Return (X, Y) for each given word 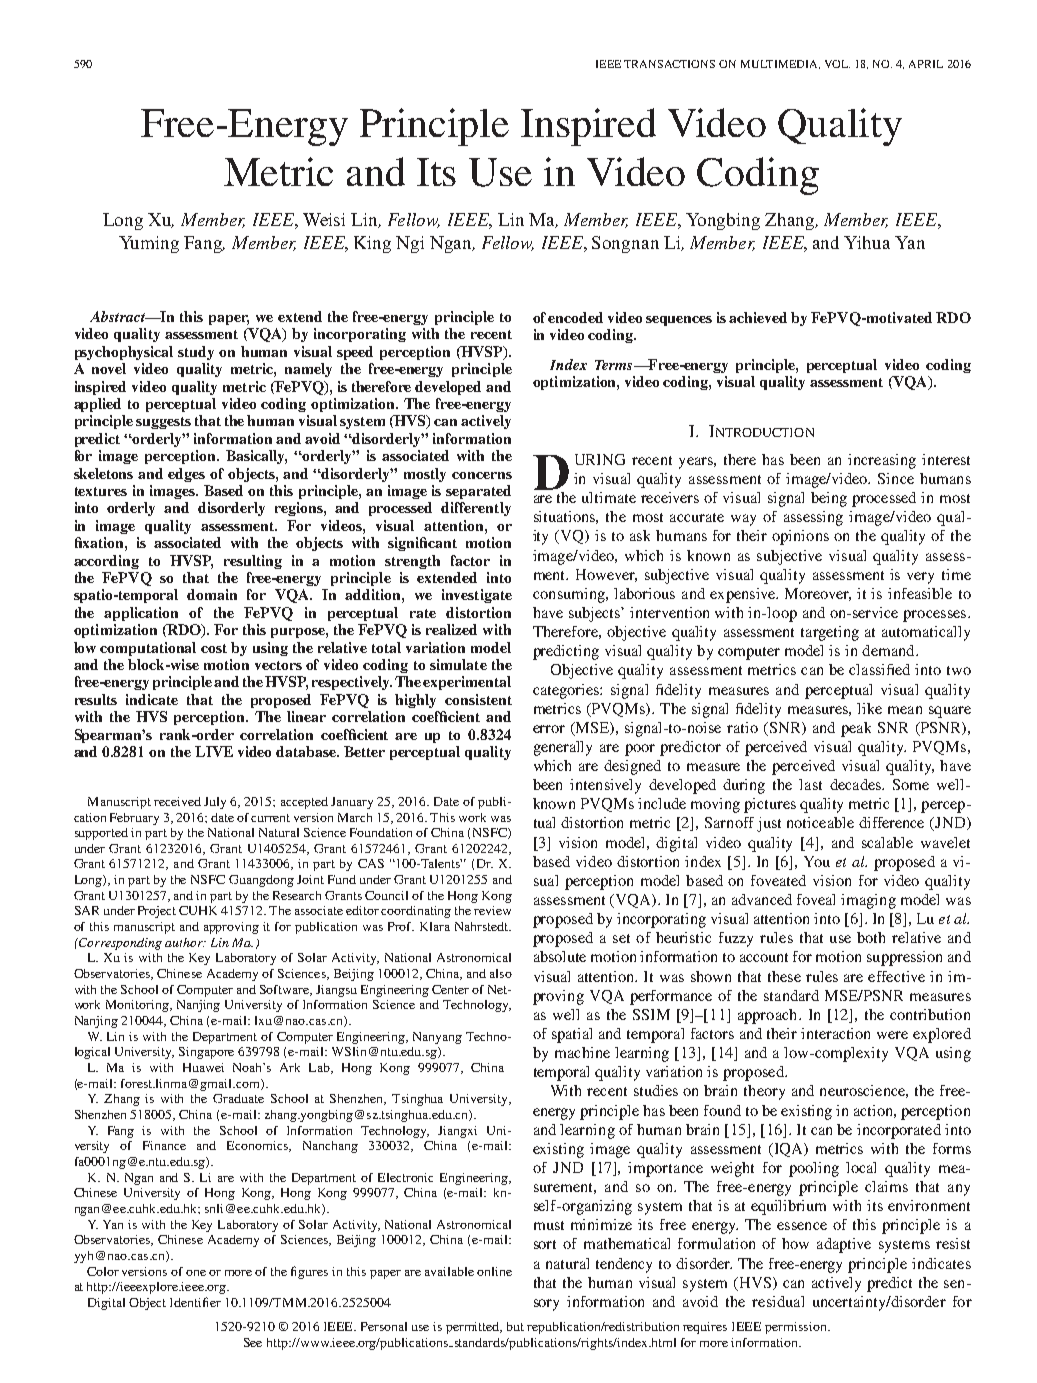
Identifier (195, 1302)
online (494, 1271)
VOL (837, 64)
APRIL (926, 64)
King (372, 244)
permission (797, 1328)
